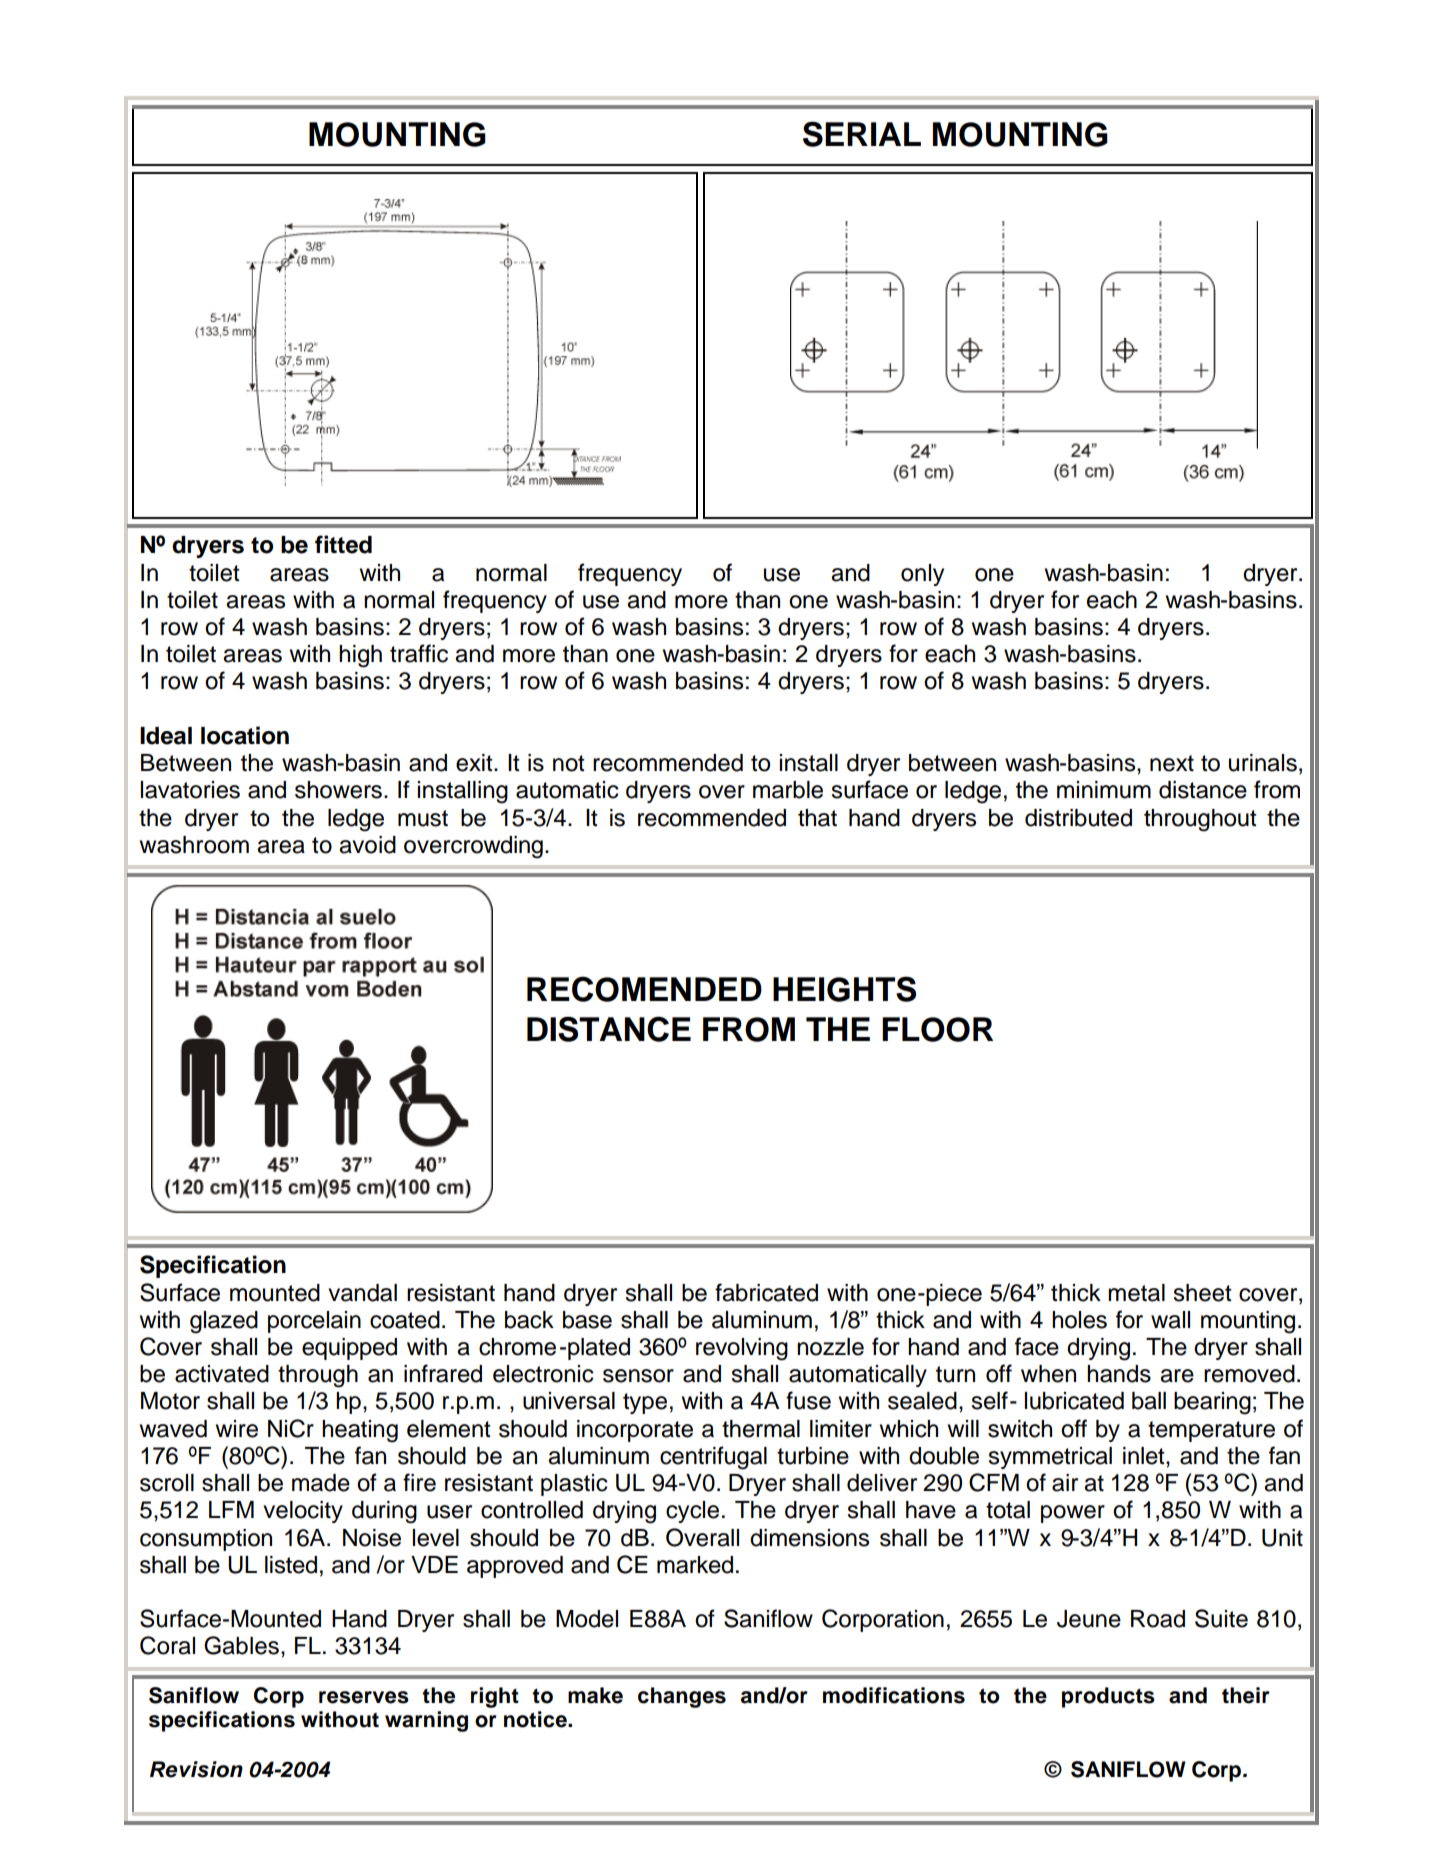  Describe the element at coordinates (1170, 1320) in the screenshot. I see `wall` at that location.
